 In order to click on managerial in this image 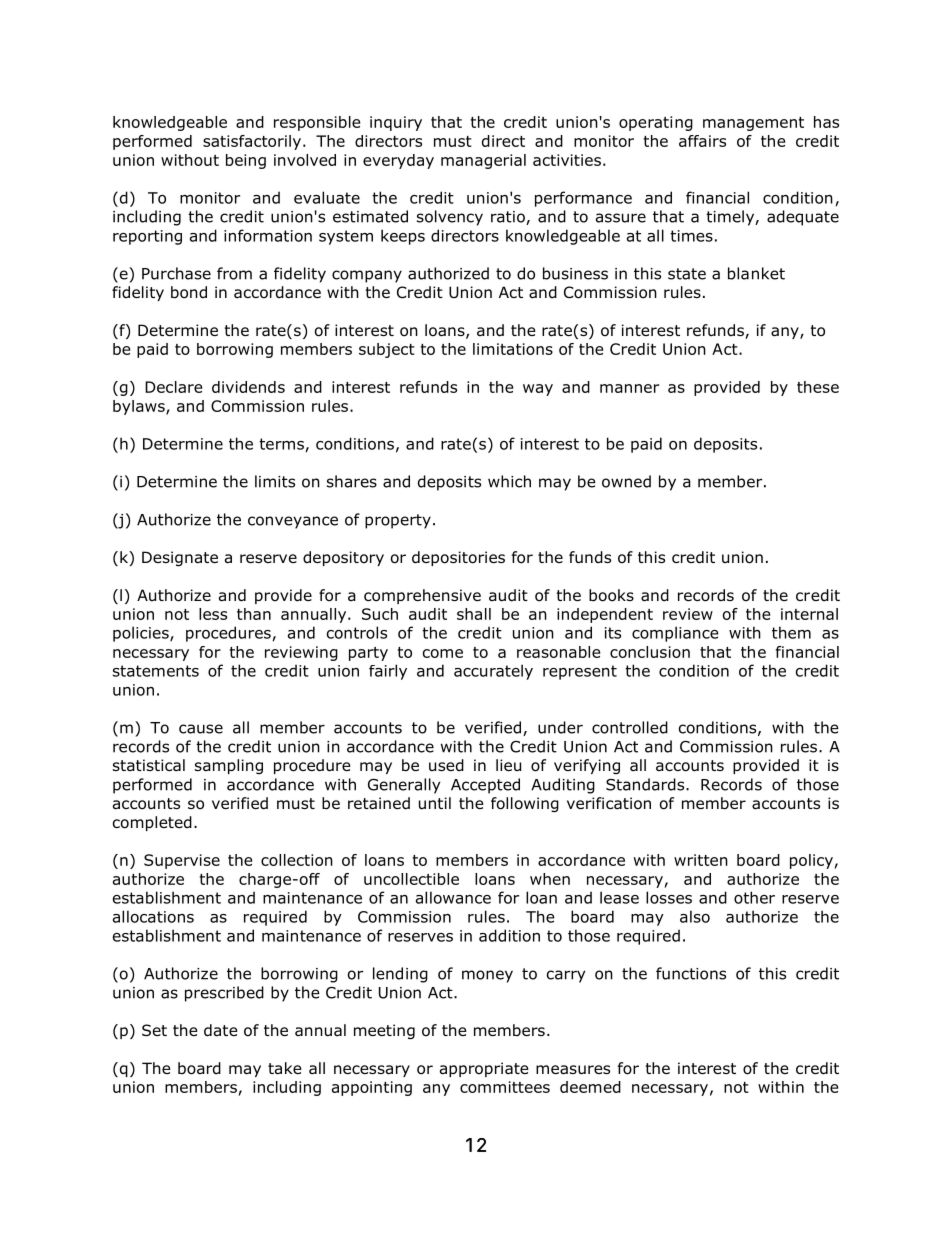, I will do `click(483, 161)`.
